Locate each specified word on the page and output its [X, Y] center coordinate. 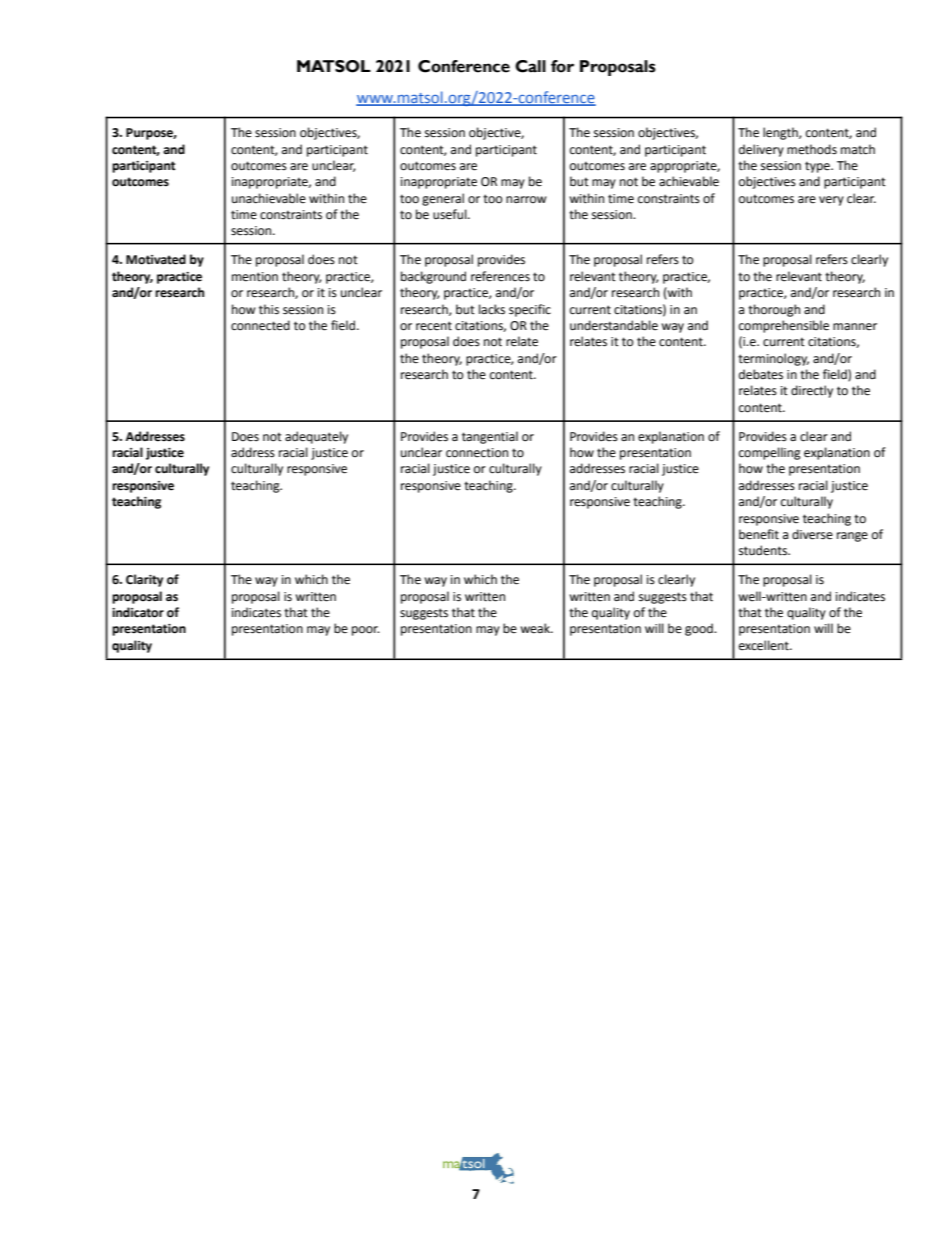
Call [530, 66]
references [500, 276]
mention [255, 277]
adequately [316, 437]
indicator [138, 612]
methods [812, 149]
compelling [770, 453]
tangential [490, 437]
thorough [774, 310]
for [562, 66]
